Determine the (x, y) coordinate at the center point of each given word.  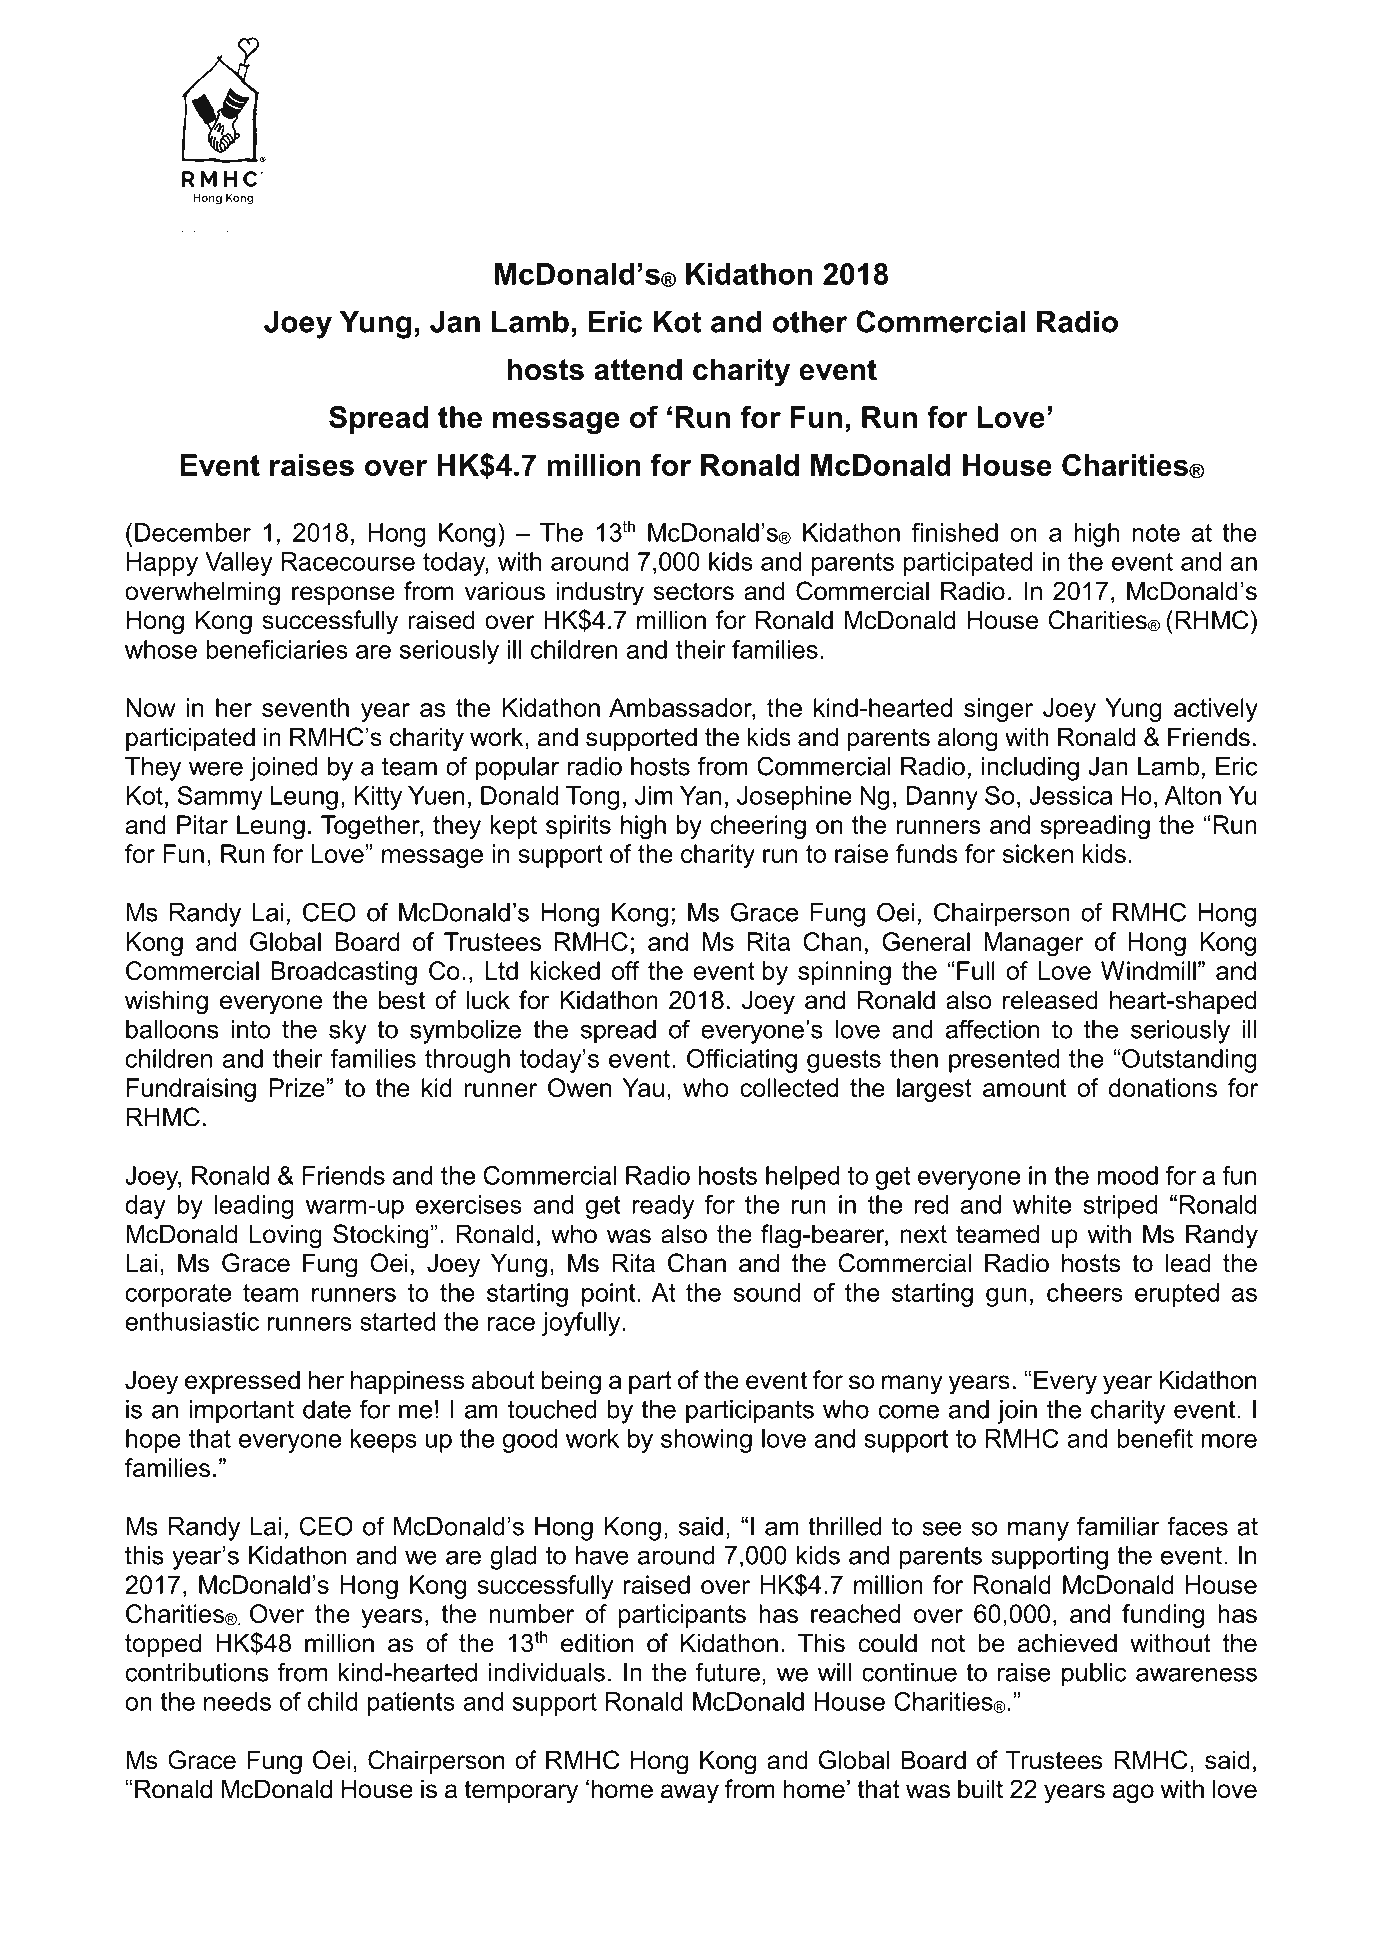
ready (663, 1207)
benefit (1155, 1438)
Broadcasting (344, 973)
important (241, 1412)
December (193, 532)
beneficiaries (277, 649)
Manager (1033, 944)
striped (1120, 1207)
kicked (565, 970)
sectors (693, 591)
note (1156, 533)
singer (998, 710)
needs (237, 1701)
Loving (286, 1236)
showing (706, 1441)
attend (638, 369)
